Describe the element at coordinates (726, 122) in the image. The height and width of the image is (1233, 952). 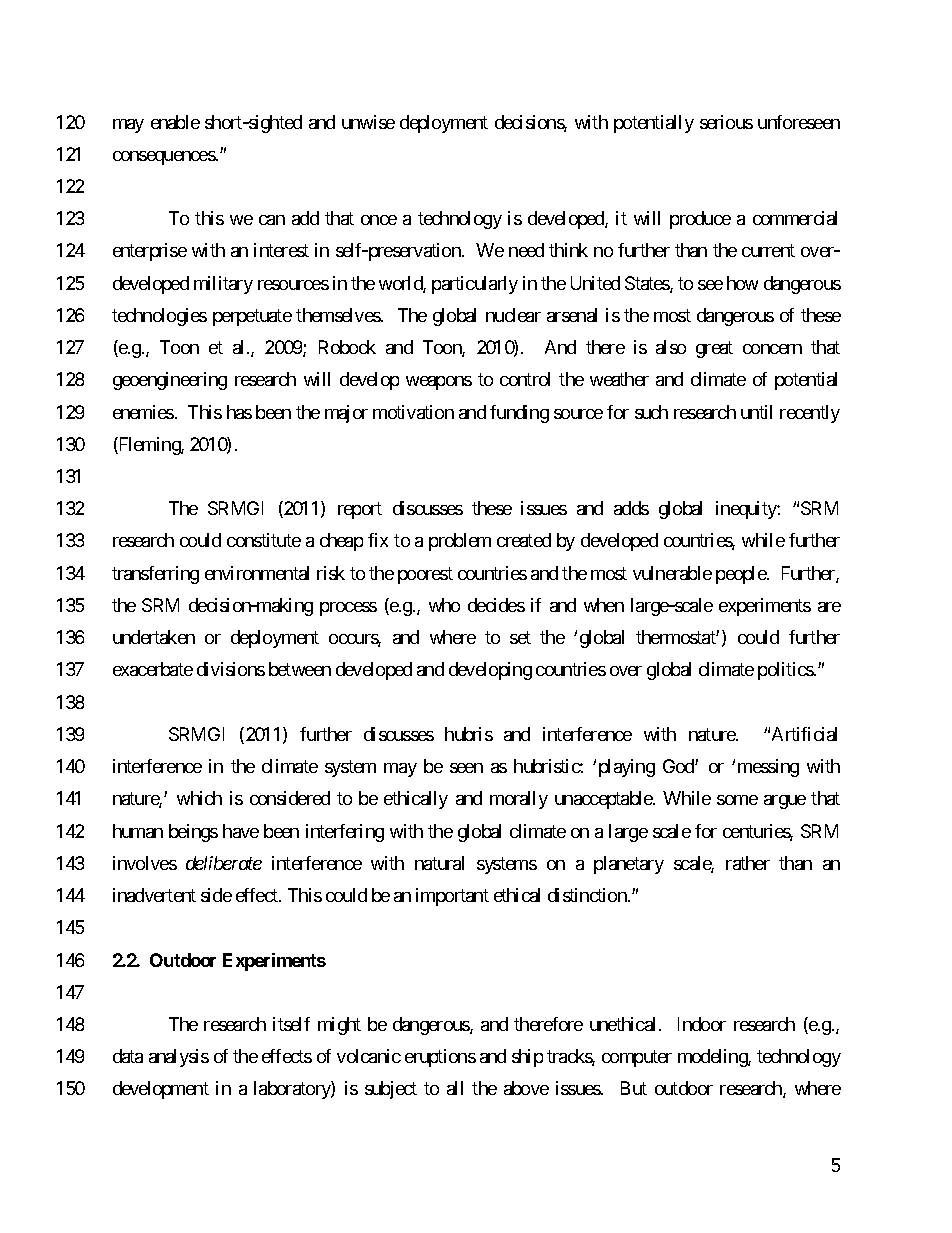
I see `serious` at that location.
